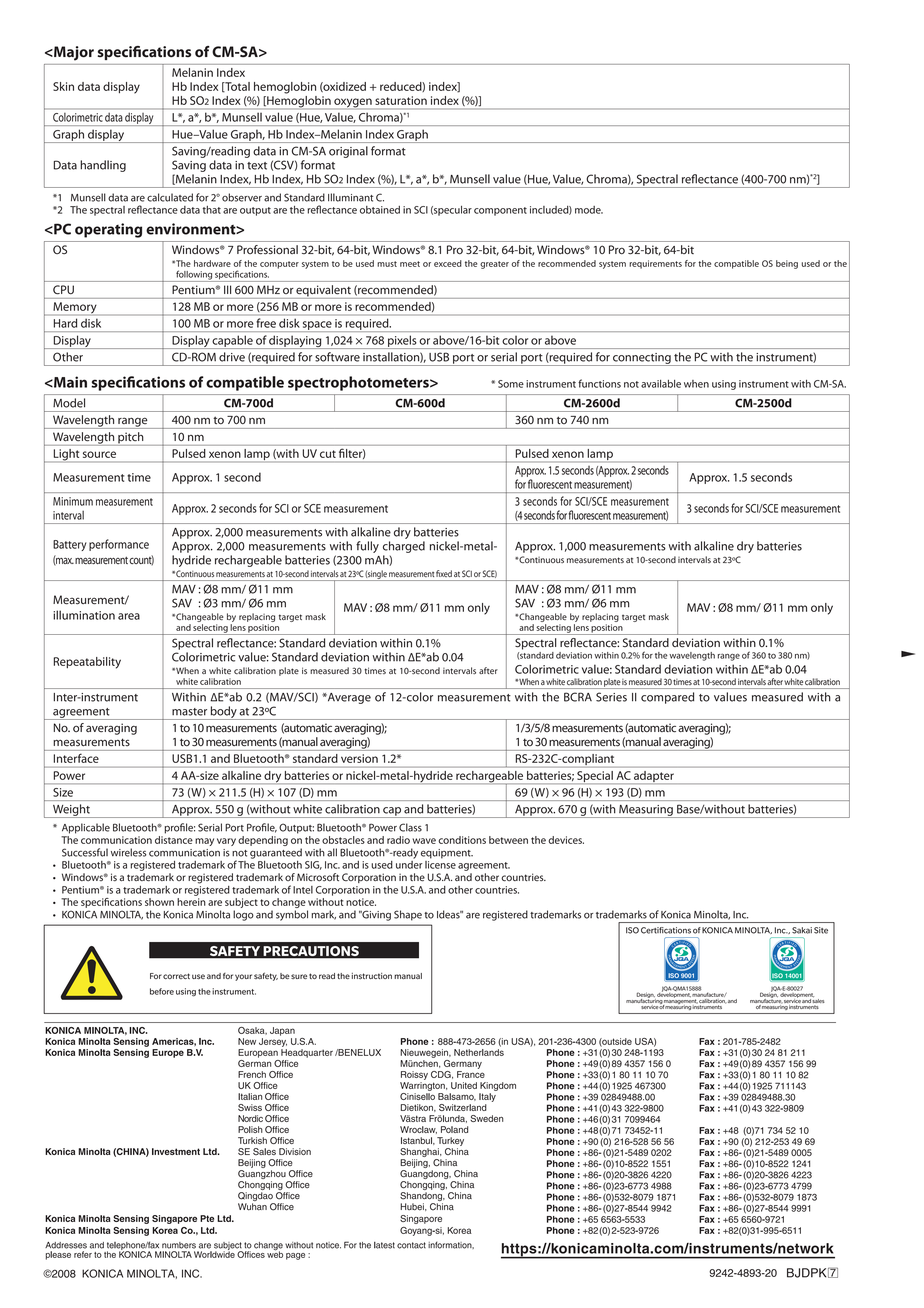 This document has height=1308, width=924. What do you see at coordinates (666, 930) in the document?
I see `Certifications` at bounding box center [666, 930].
